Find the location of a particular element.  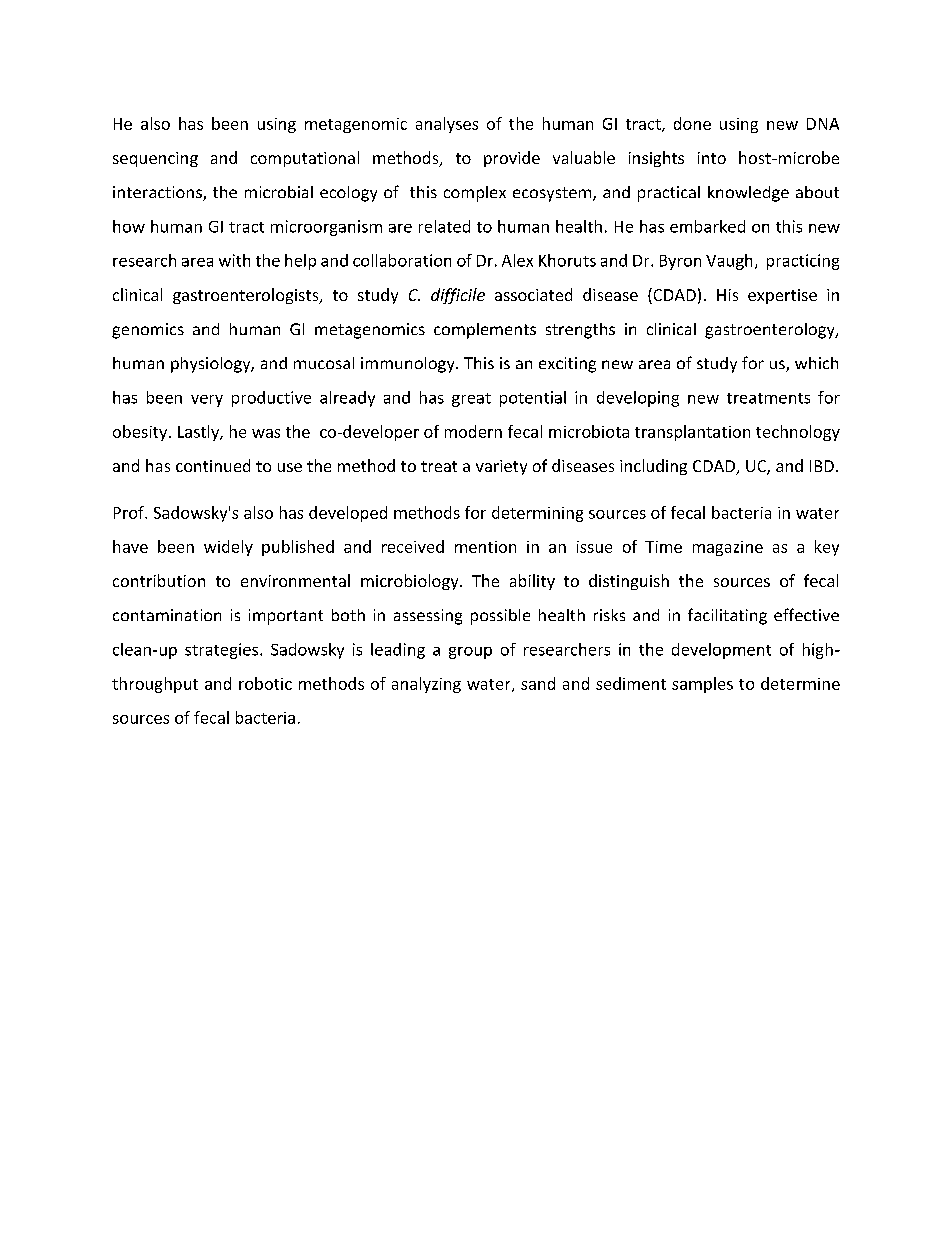

gastroenterology is located at coordinates (771, 331).
